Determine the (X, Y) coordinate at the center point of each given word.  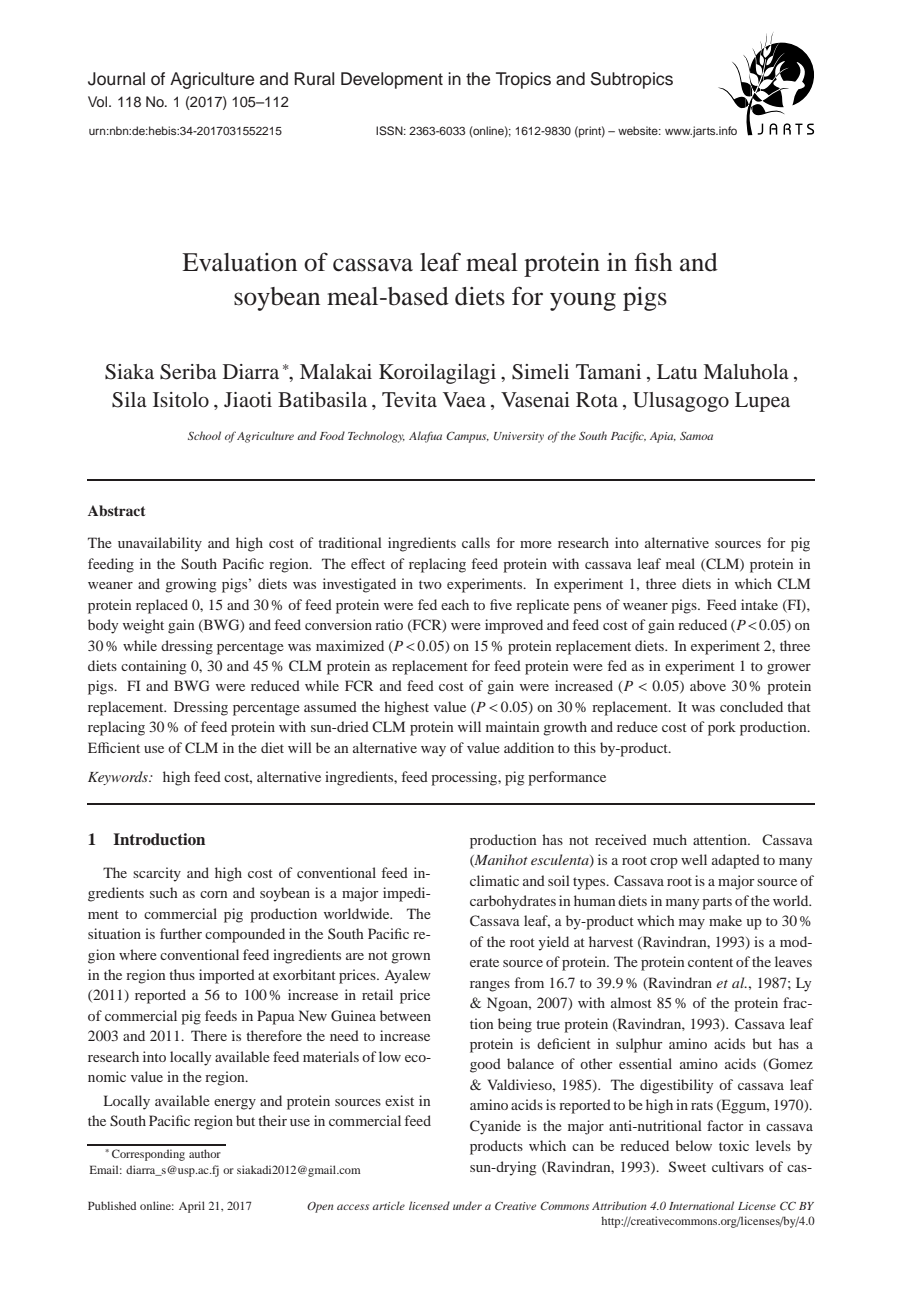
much (670, 839)
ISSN (390, 131)
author (205, 1153)
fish (653, 262)
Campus (467, 437)
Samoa (696, 436)
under (467, 1205)
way (433, 751)
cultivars (738, 1166)
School (204, 435)
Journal (116, 79)
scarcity (157, 874)
